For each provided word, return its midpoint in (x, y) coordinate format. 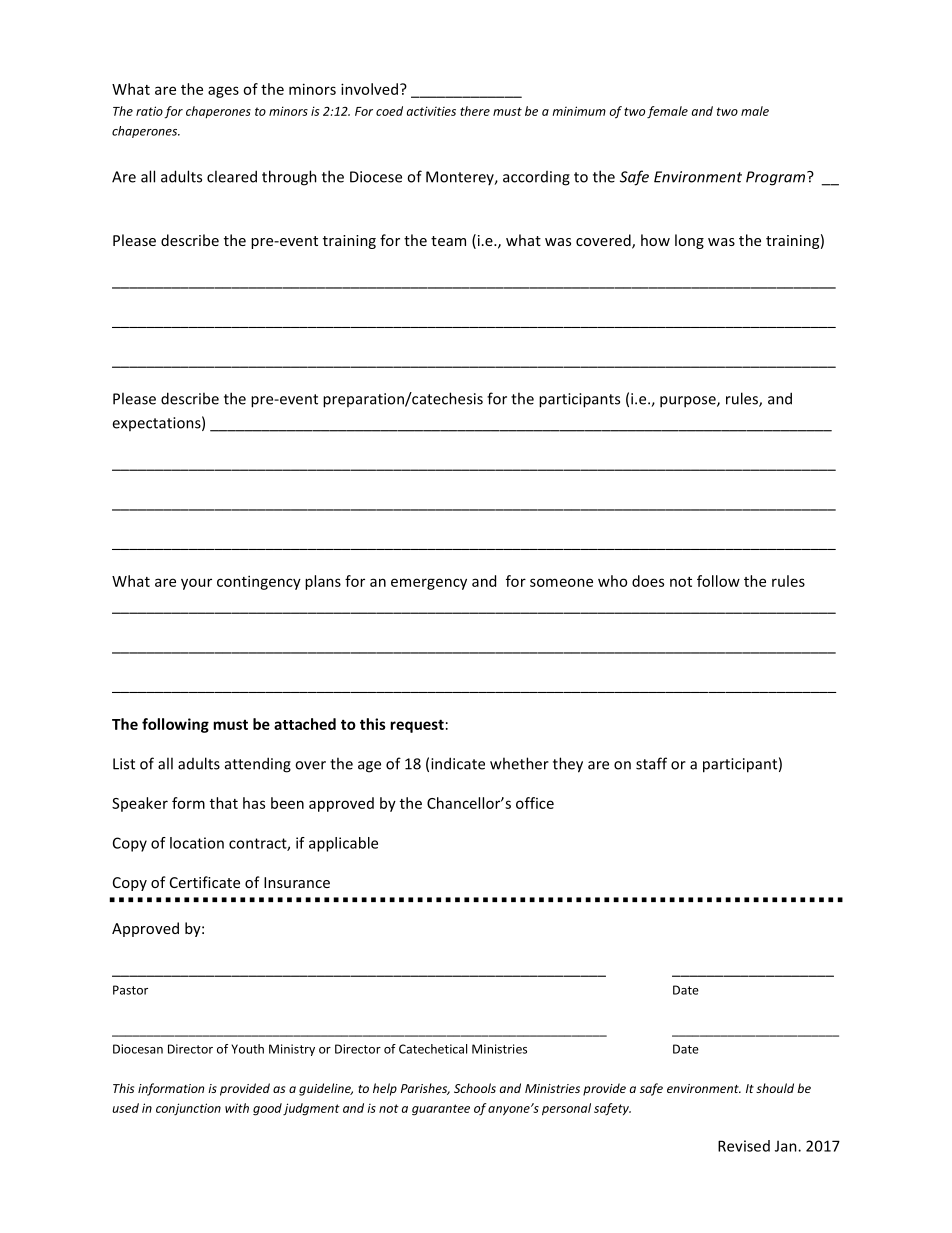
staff (651, 763)
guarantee (441, 1110)
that (224, 803)
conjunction (188, 1109)
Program (777, 178)
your (196, 584)
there (475, 111)
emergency (429, 584)
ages (223, 92)
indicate (458, 763)
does (648, 581)
